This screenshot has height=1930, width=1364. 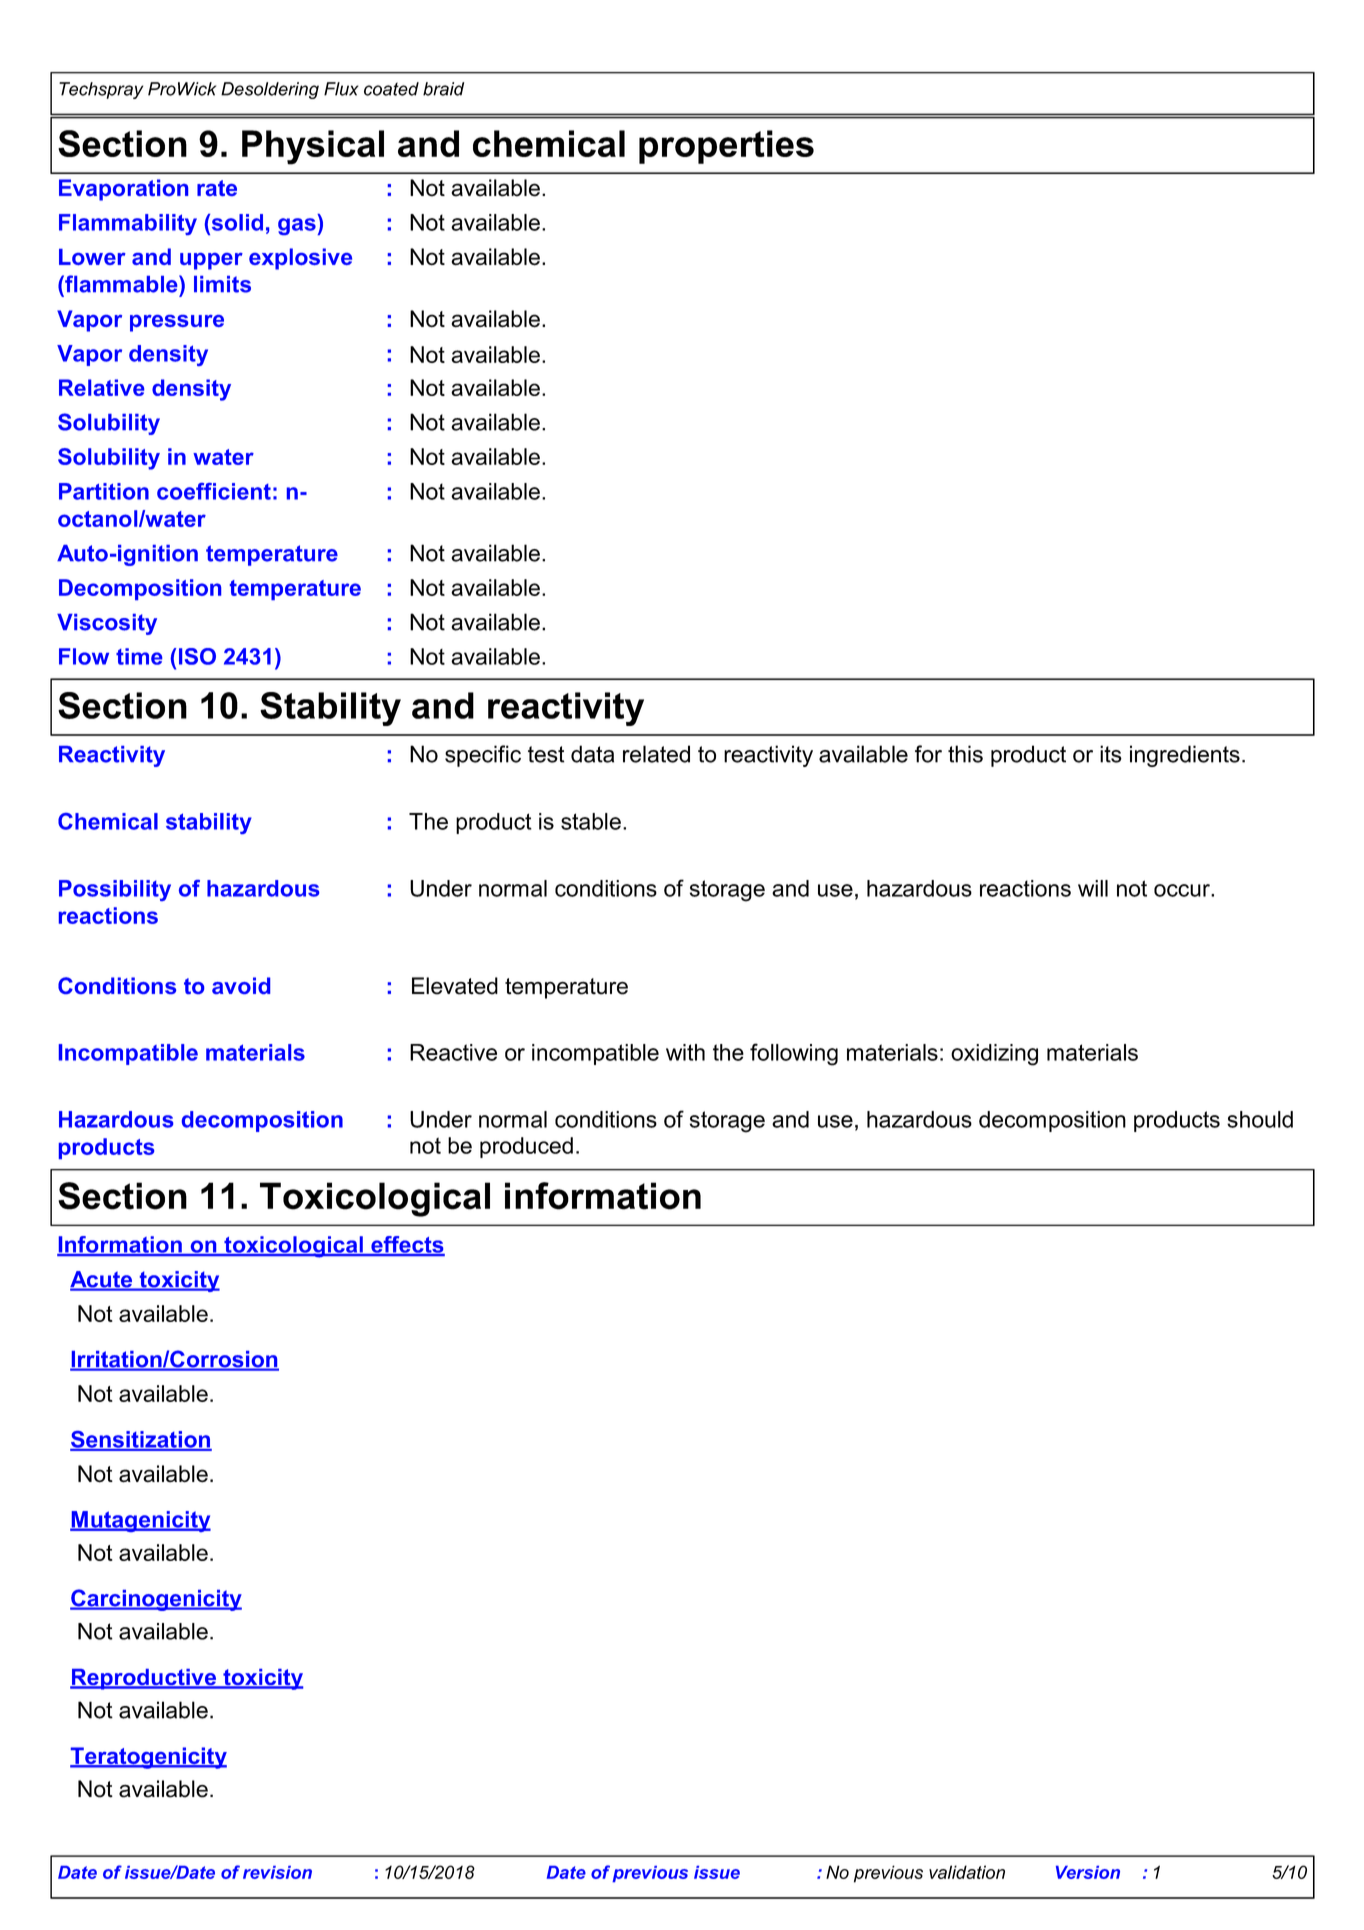 What do you see at coordinates (102, 1280) in the screenshot?
I see `Acute` at bounding box center [102, 1280].
